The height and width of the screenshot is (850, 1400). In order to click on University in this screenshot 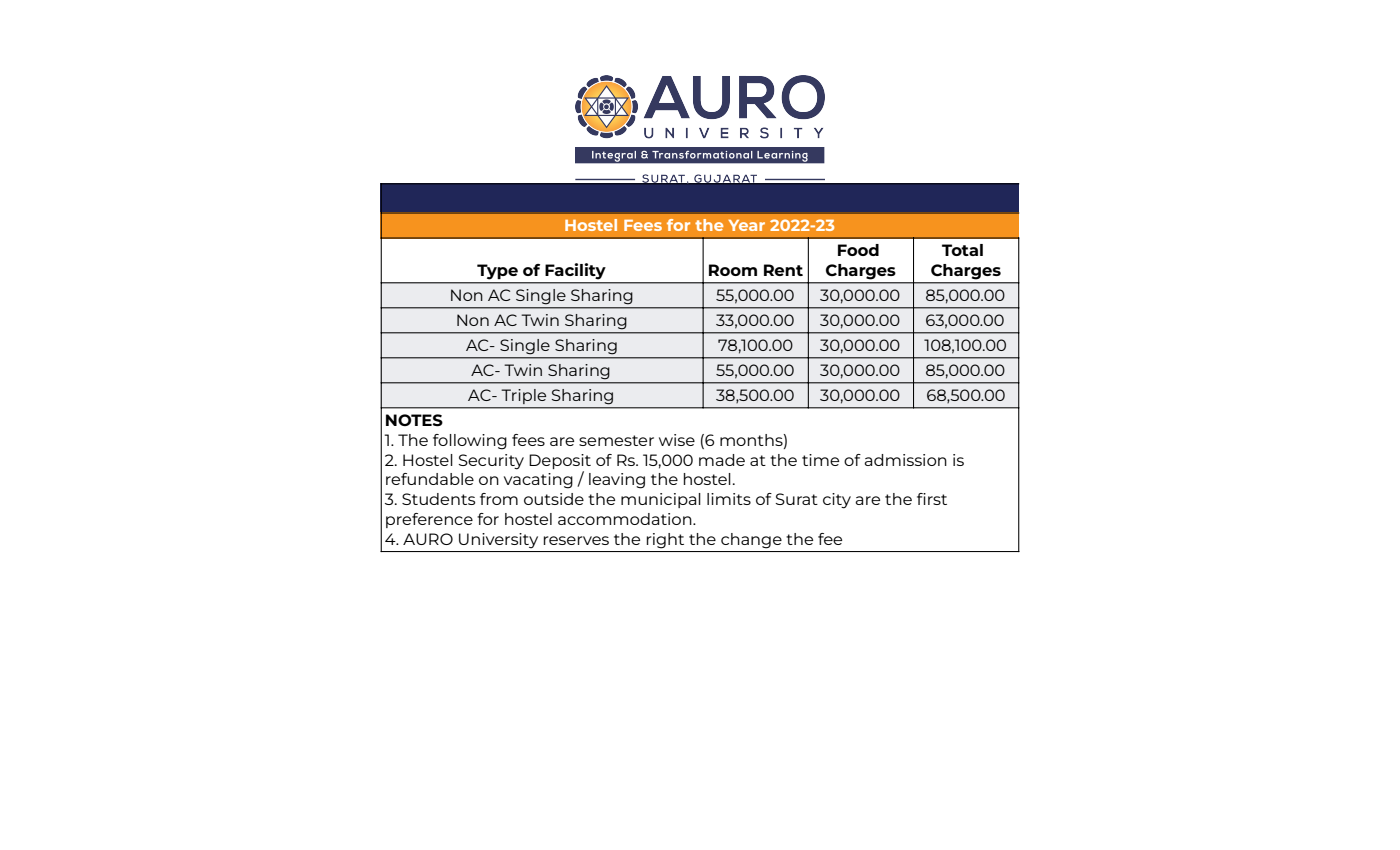, I will do `click(498, 540)`.
